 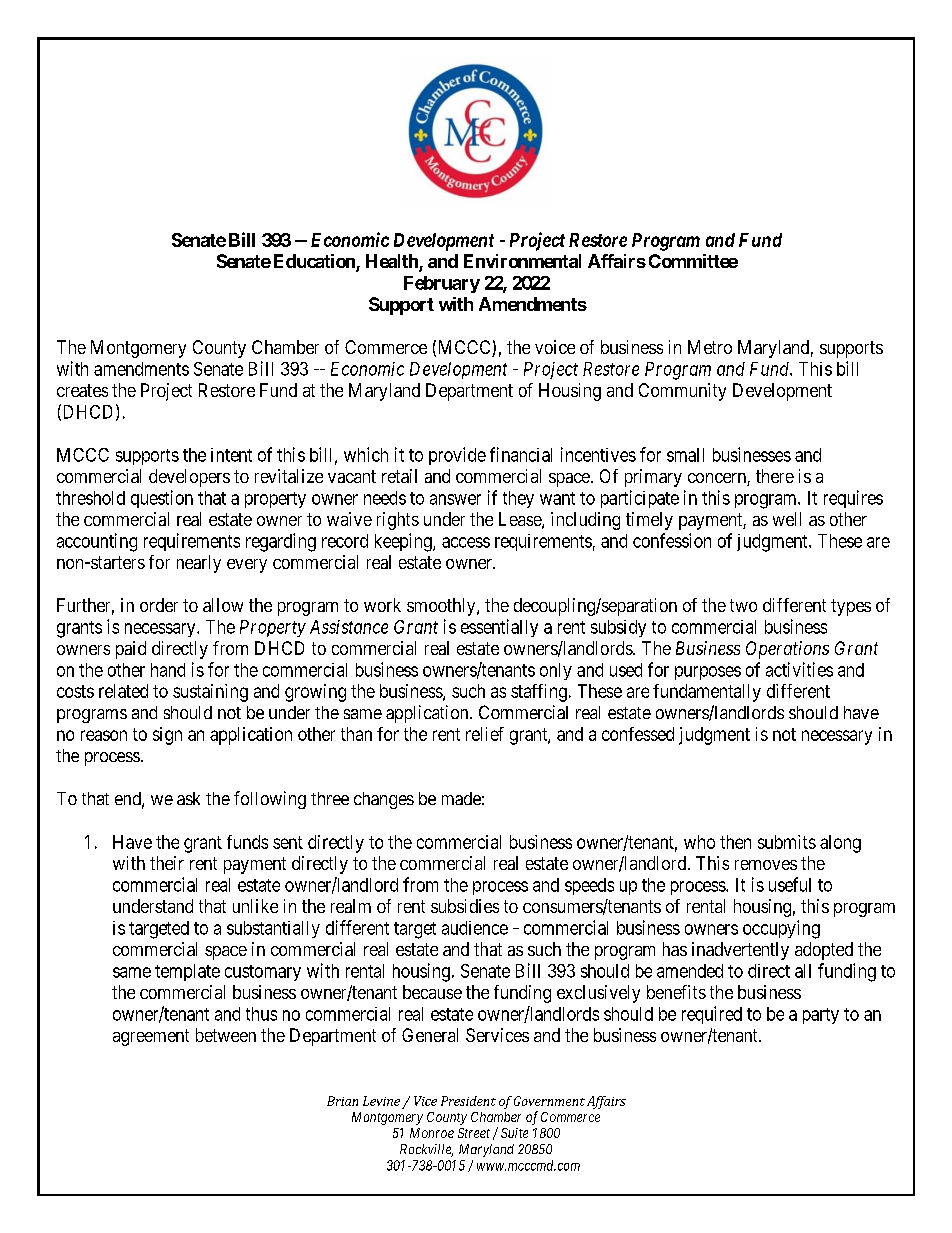 I want to click on then, so click(x=735, y=842).
